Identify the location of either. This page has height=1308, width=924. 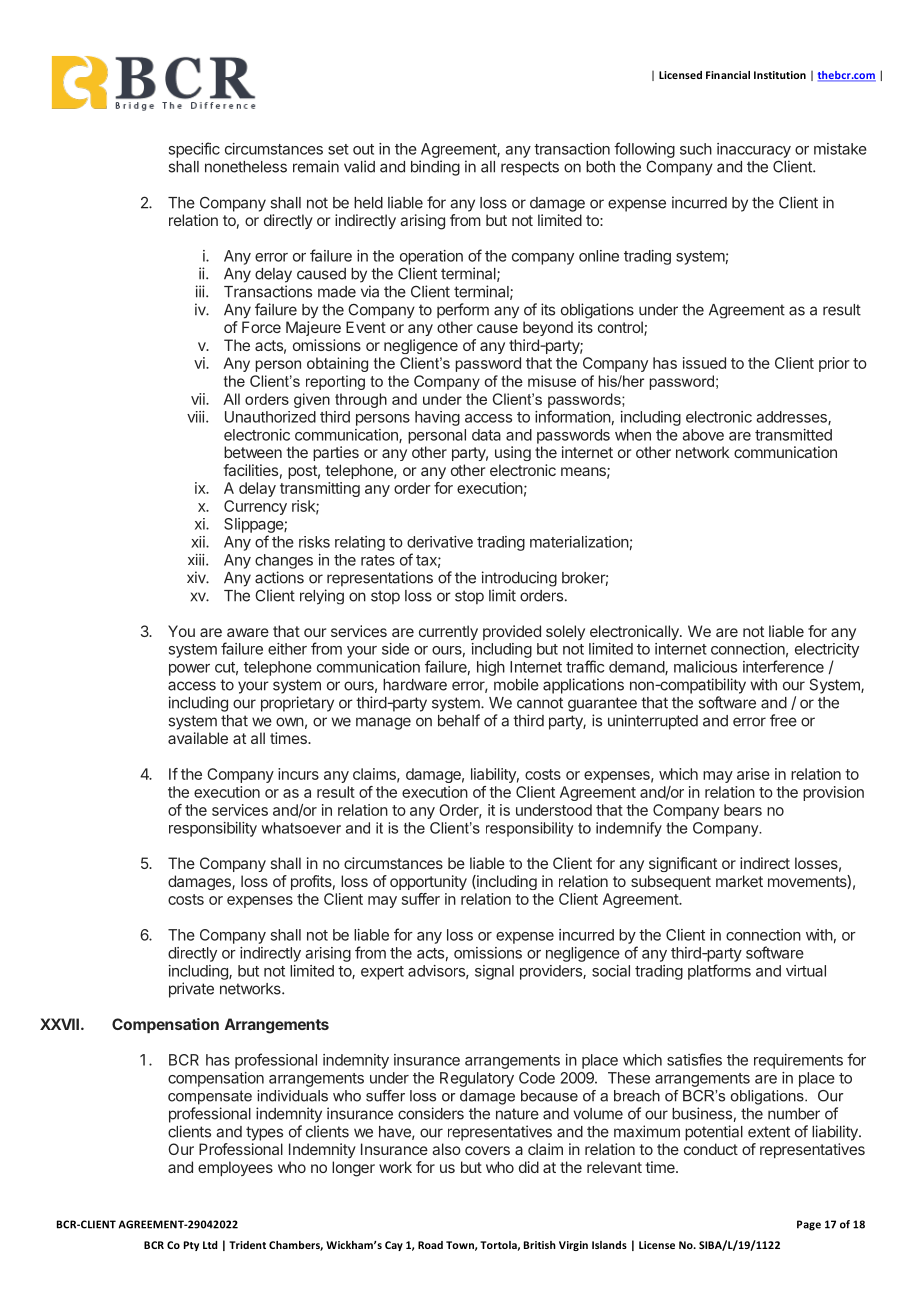
(287, 649).
